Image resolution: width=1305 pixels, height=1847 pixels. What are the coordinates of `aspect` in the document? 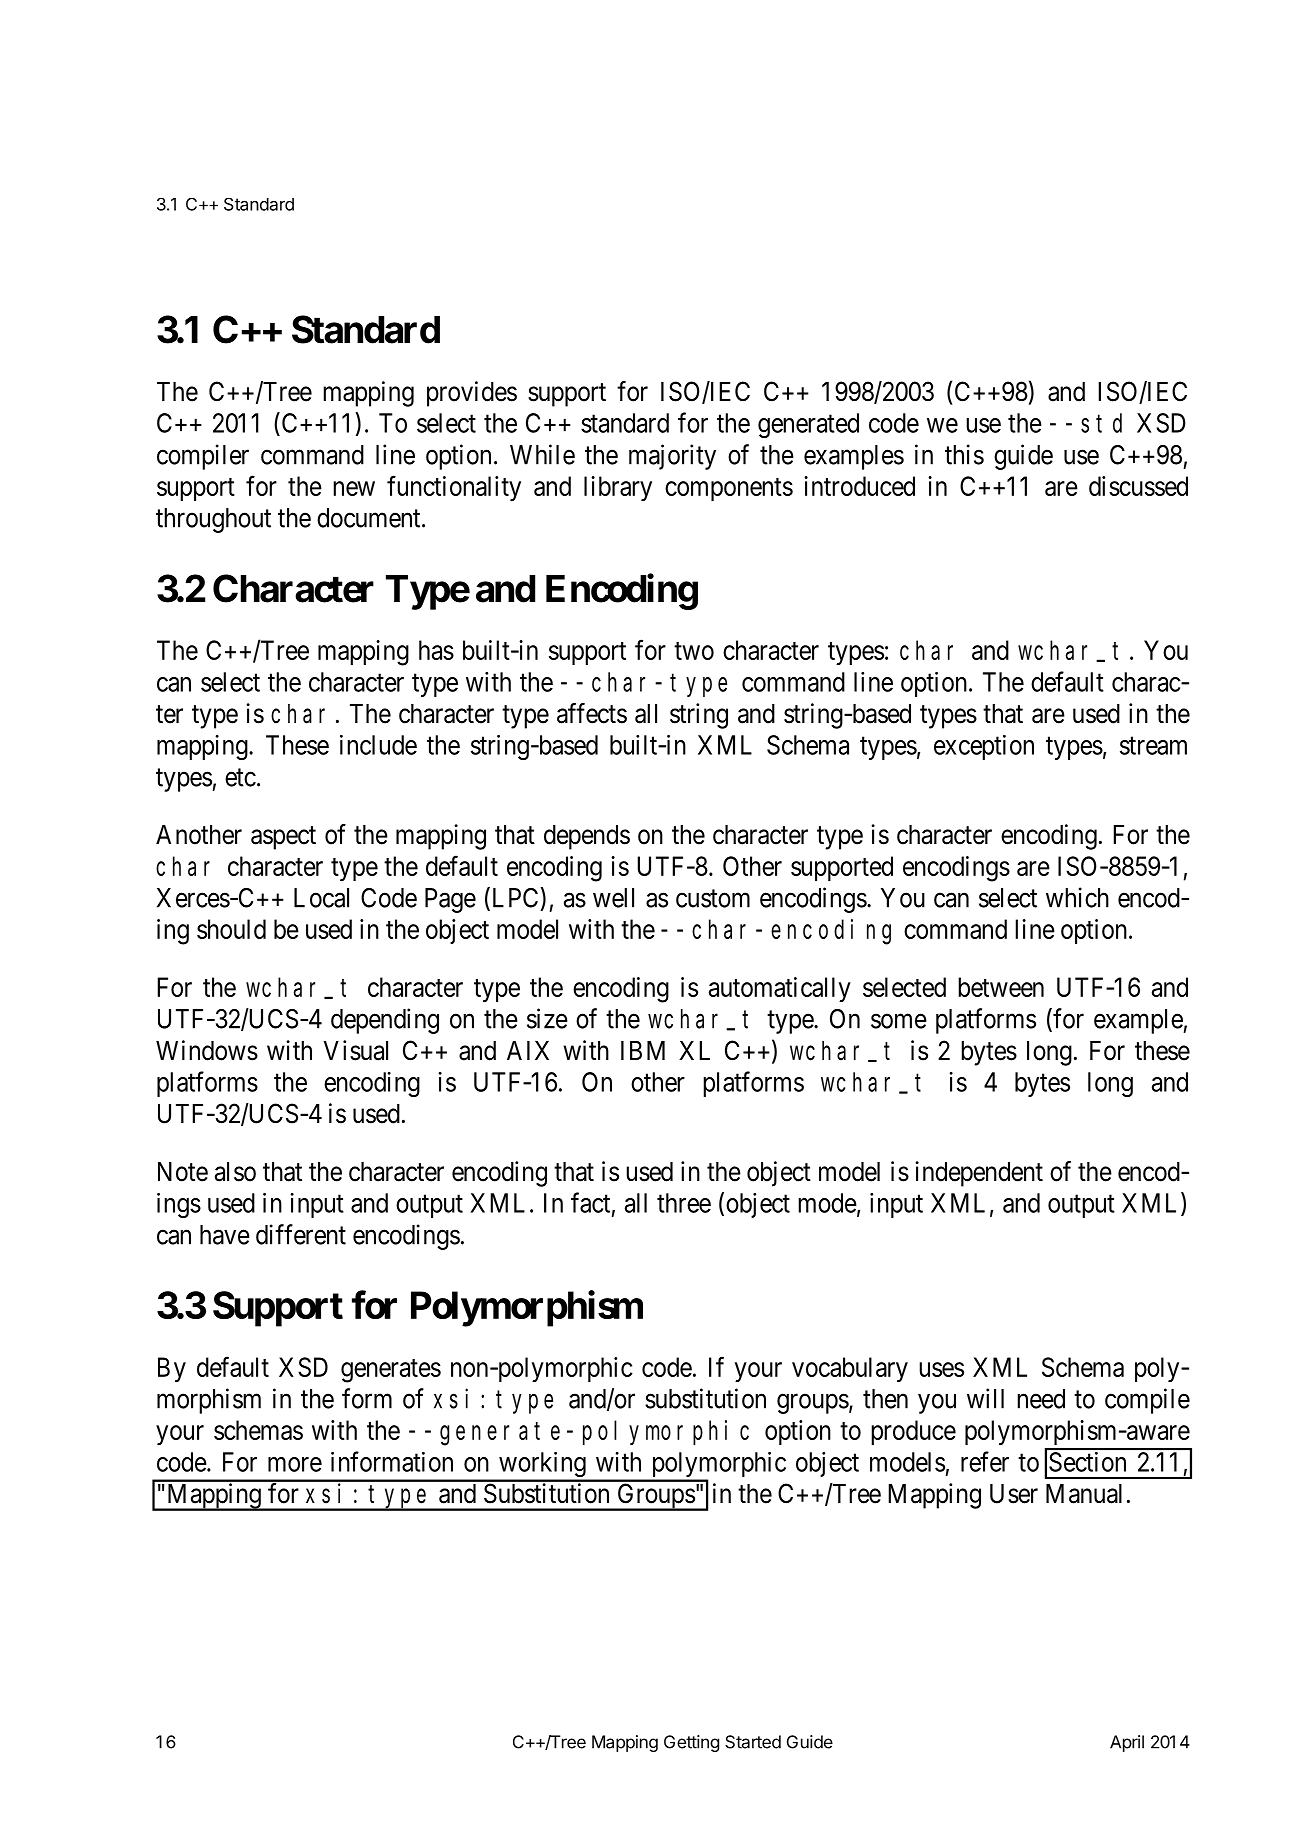 It's located at (283, 838).
